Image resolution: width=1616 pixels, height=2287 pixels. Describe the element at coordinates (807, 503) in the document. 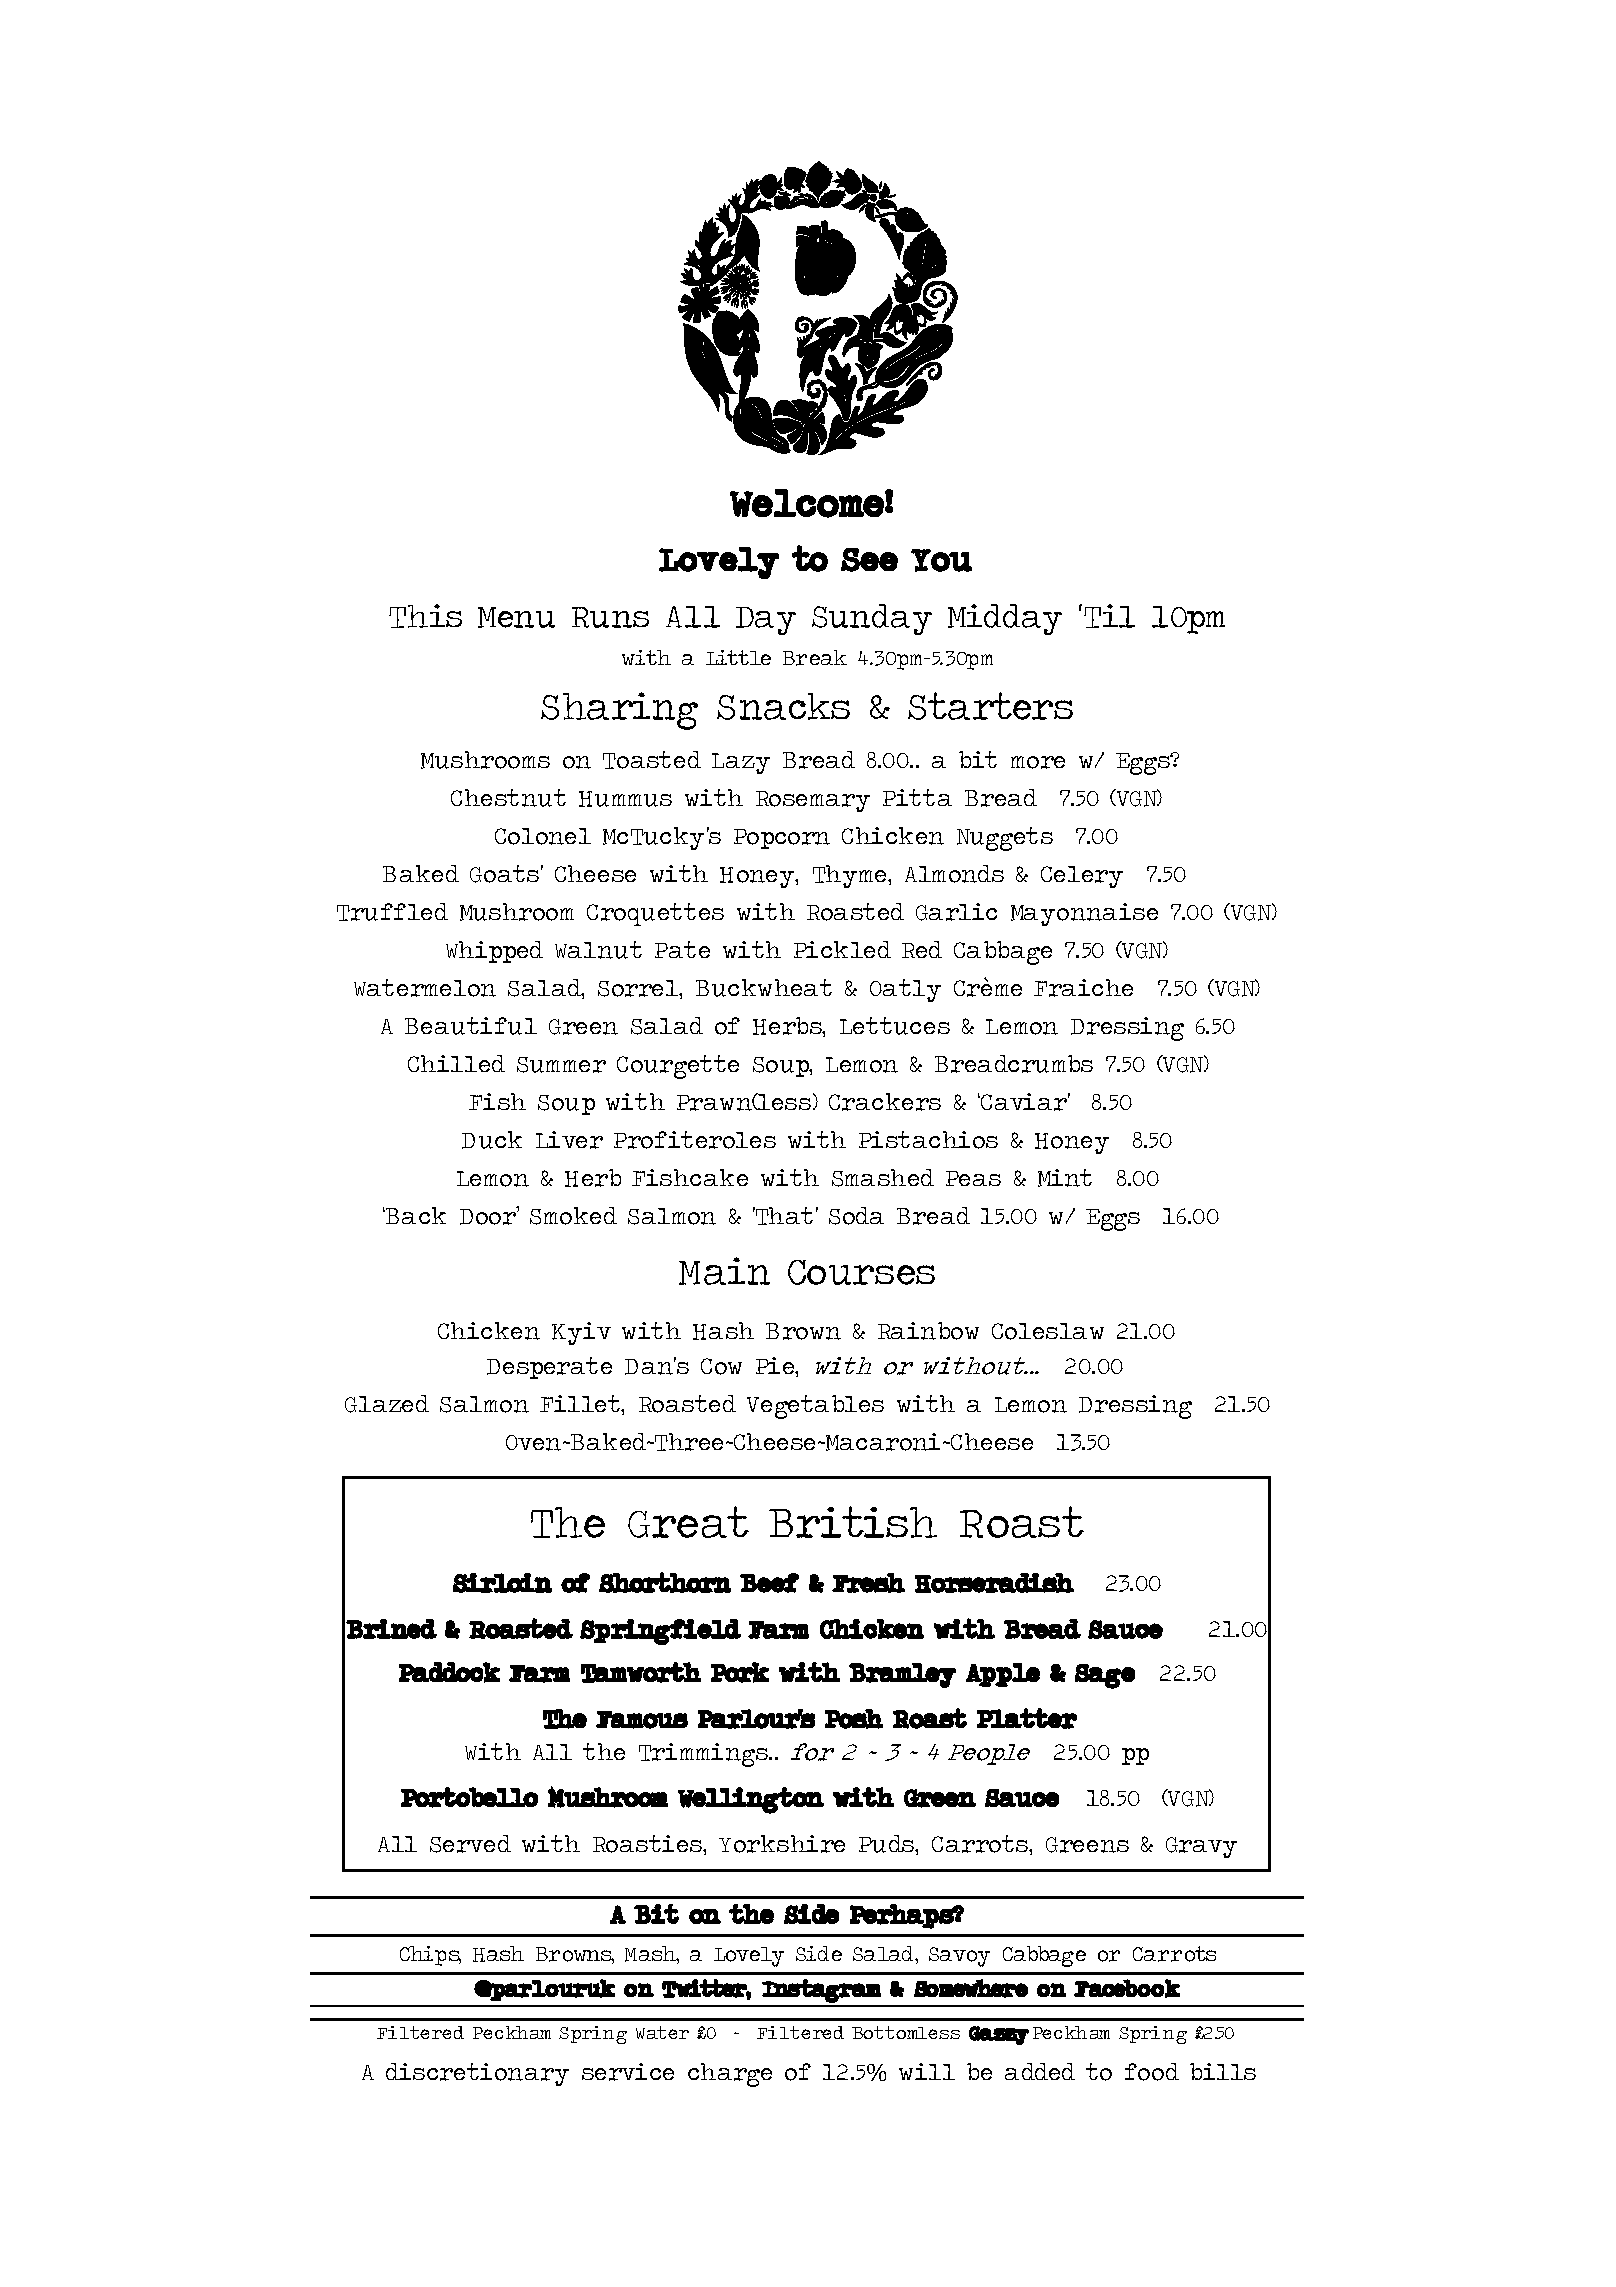

I see `Welcome` at that location.
